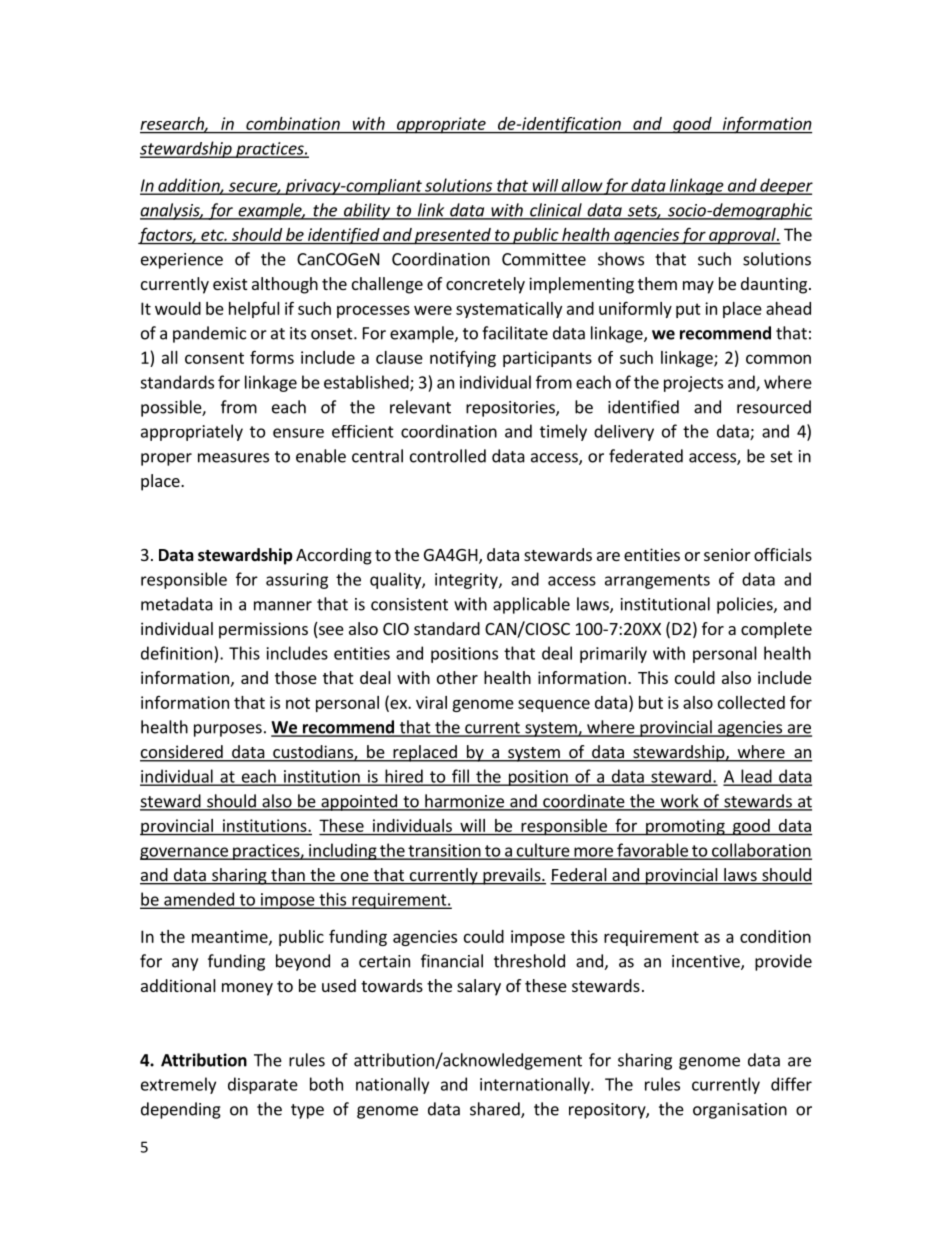 Image resolution: width=952 pixels, height=1233 pixels. I want to click on combination, so click(293, 123).
